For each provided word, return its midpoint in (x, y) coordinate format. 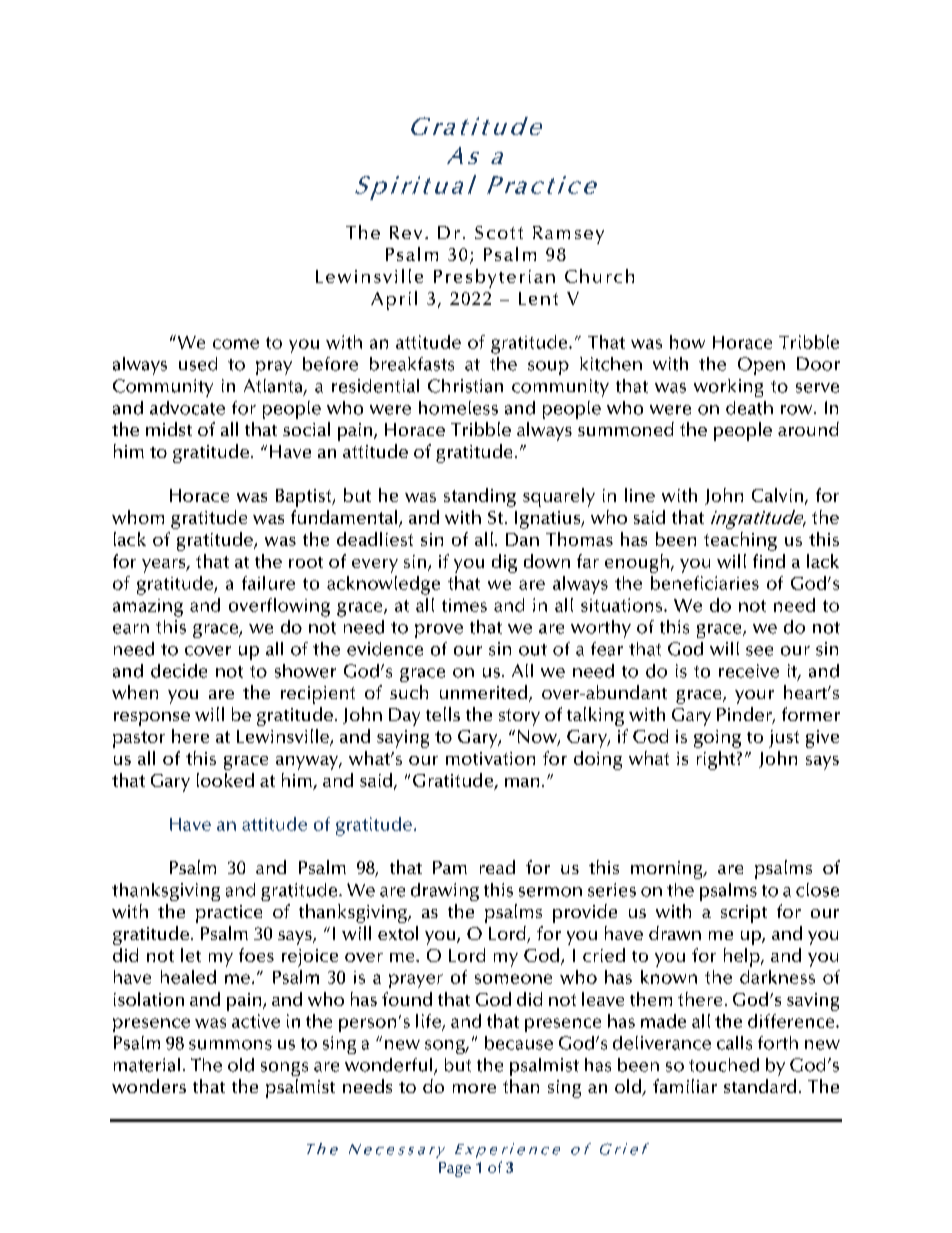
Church (599, 276)
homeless (458, 408)
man (522, 782)
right (716, 760)
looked (225, 780)
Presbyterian (494, 278)
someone (513, 979)
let (191, 955)
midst (169, 429)
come (236, 344)
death (749, 408)
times (464, 605)
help (743, 957)
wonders (149, 1086)
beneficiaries (705, 583)
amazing (148, 608)
